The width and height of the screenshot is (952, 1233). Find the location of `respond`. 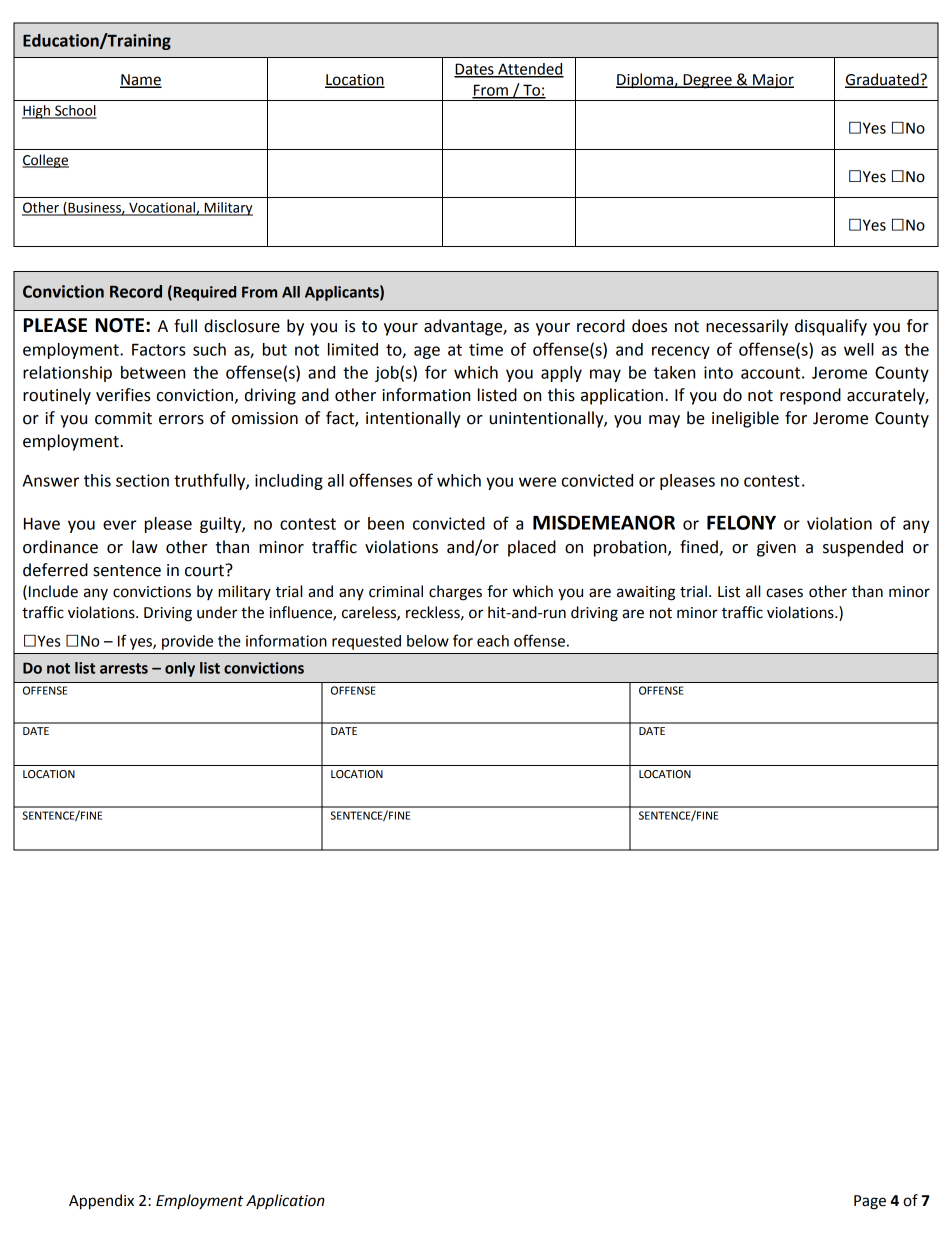

respond is located at coordinates (810, 396).
